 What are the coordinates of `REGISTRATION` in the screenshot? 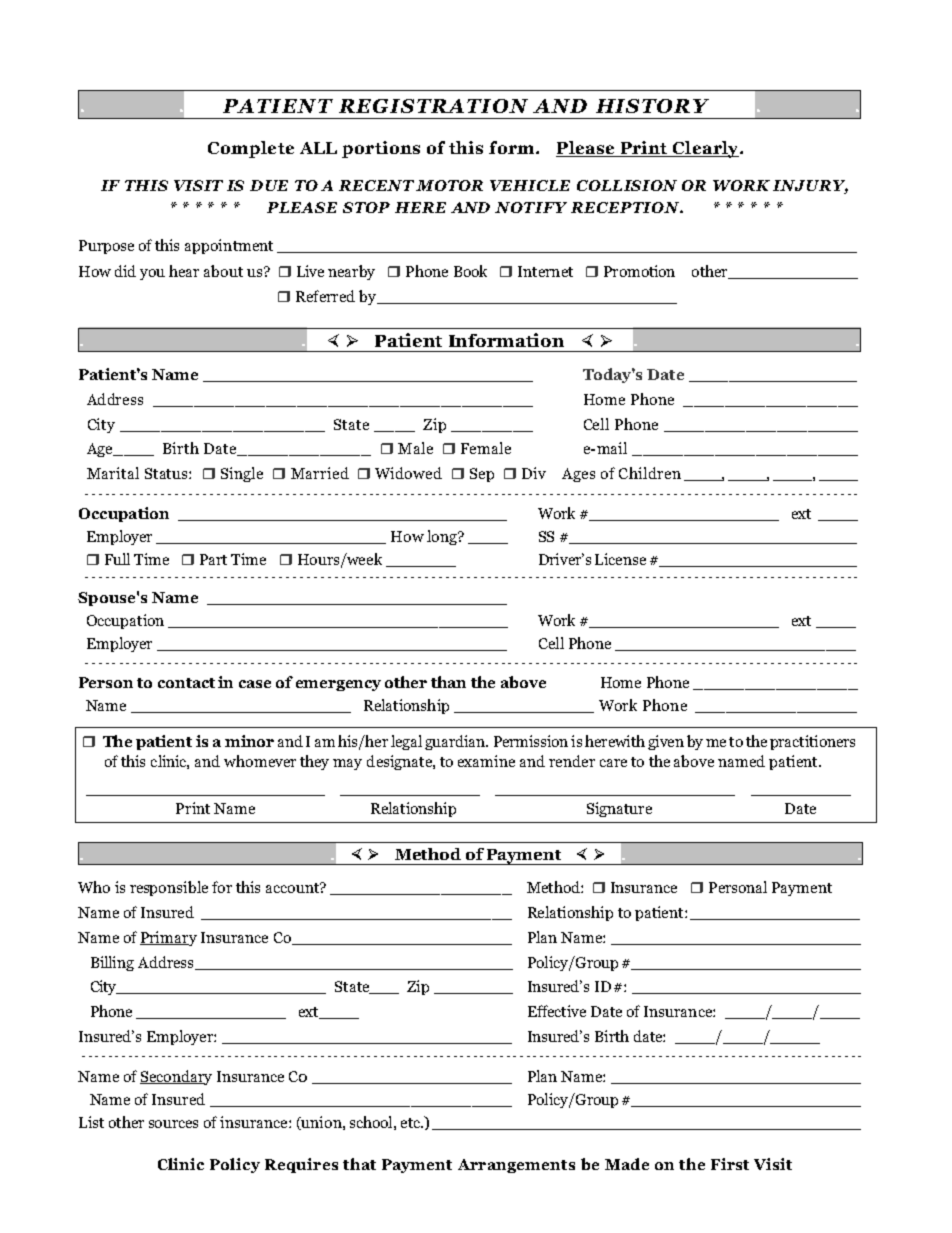 It's located at (433, 106).
